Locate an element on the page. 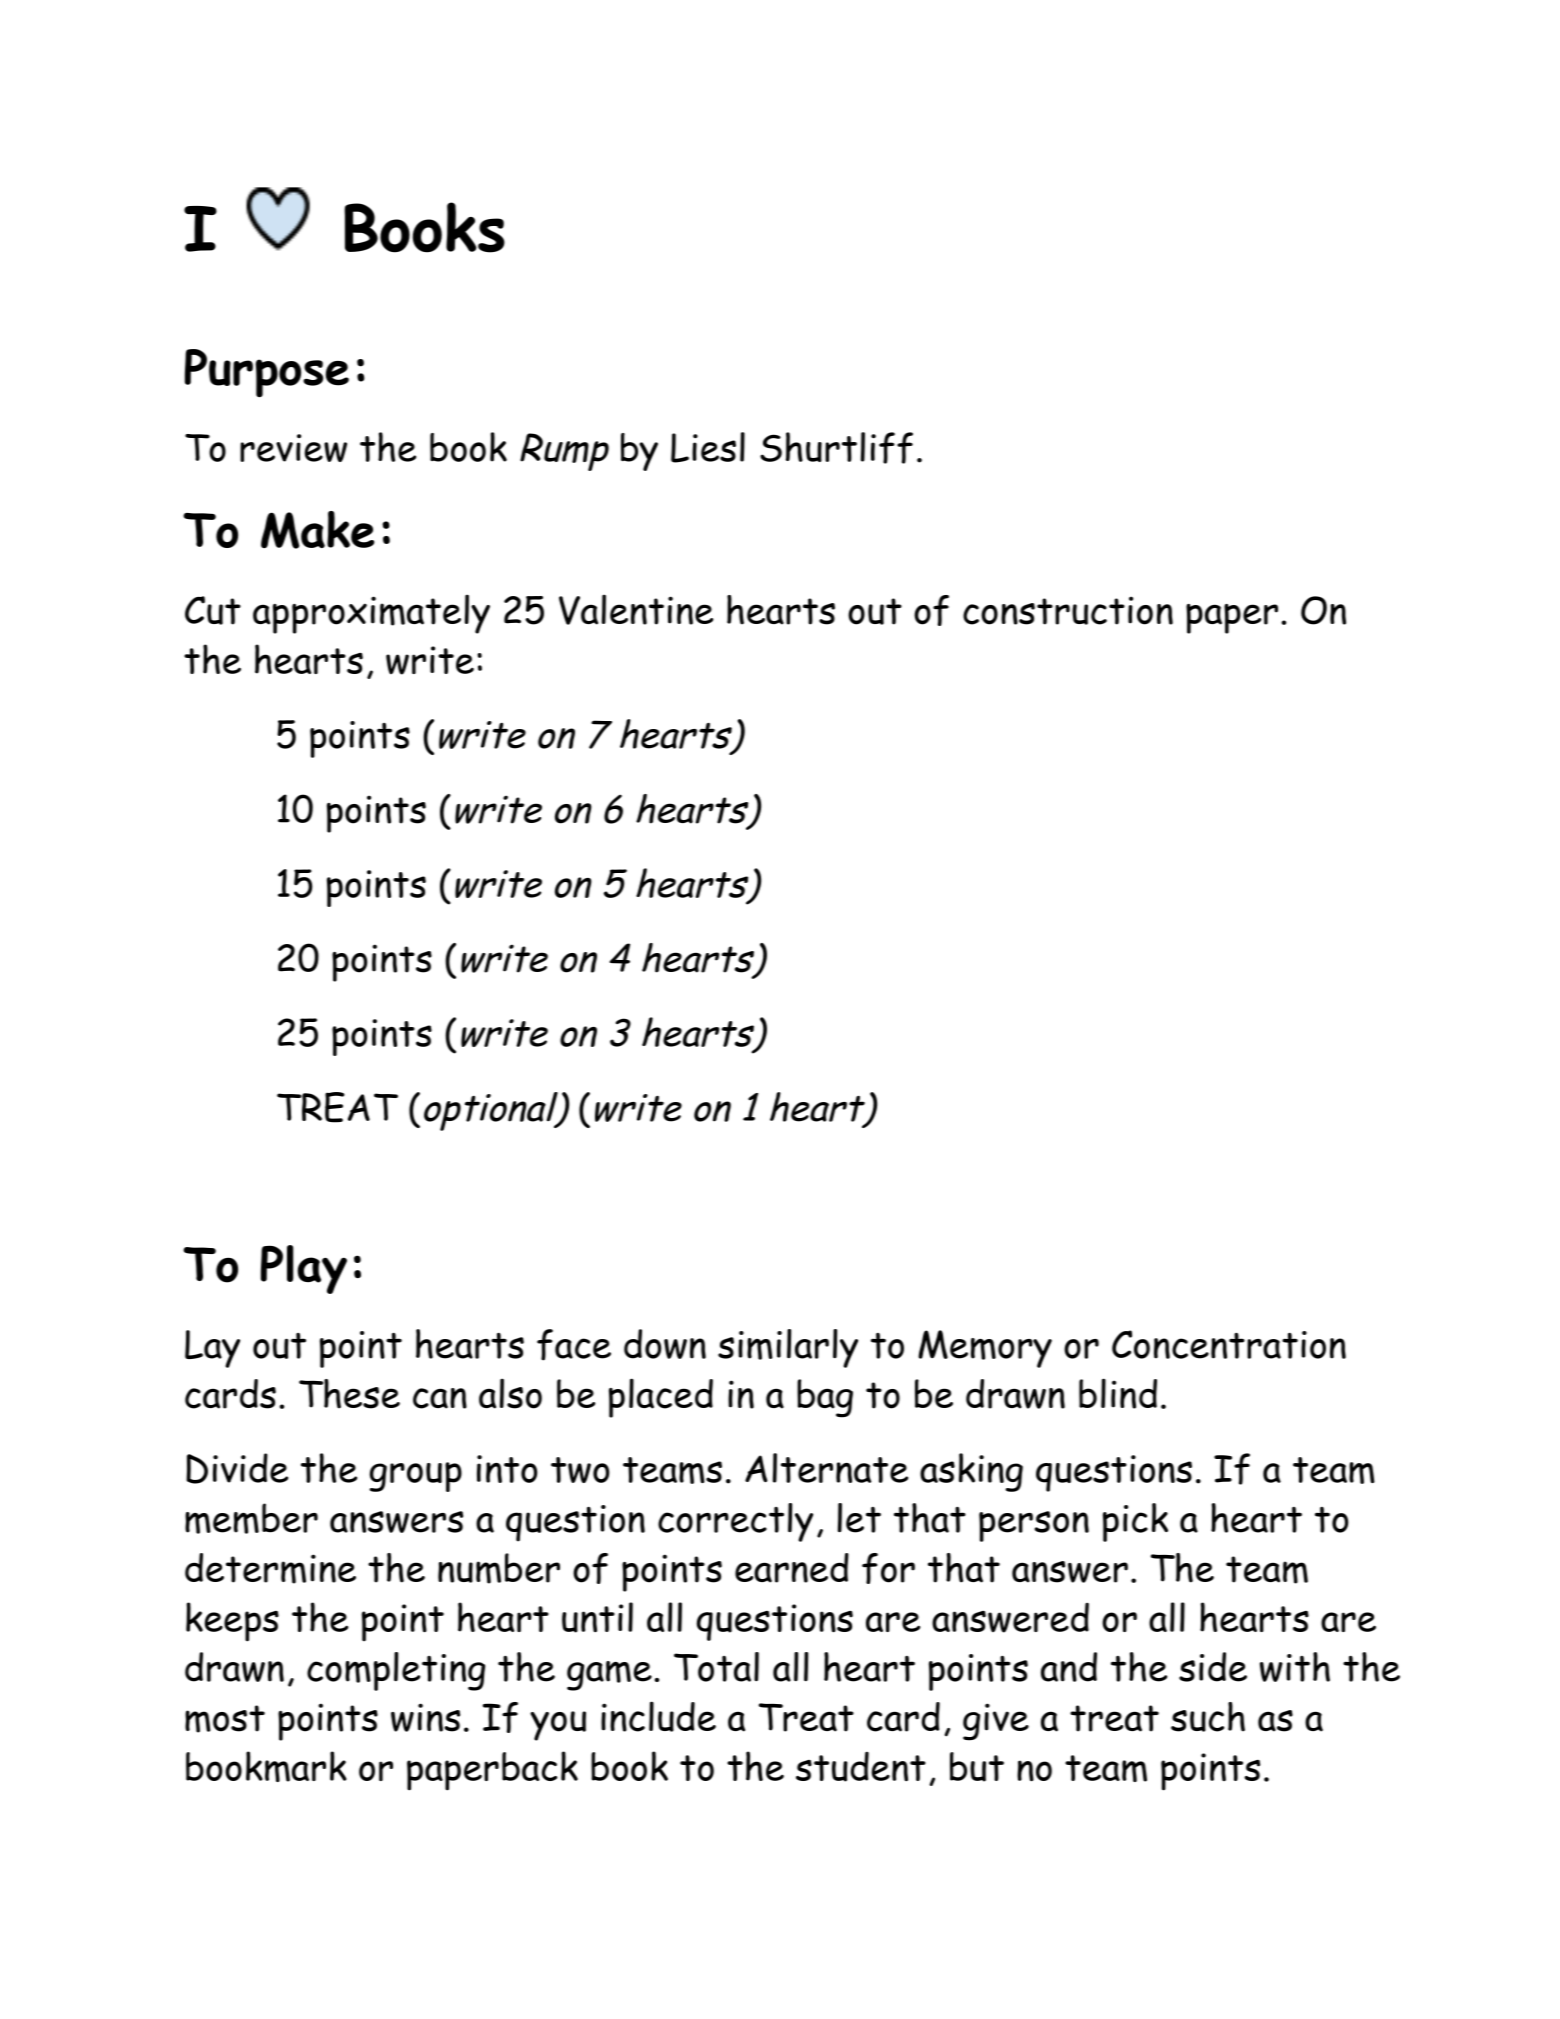 Image resolution: width=1560 pixels, height=2019 pixels. These is located at coordinates (349, 1394).
